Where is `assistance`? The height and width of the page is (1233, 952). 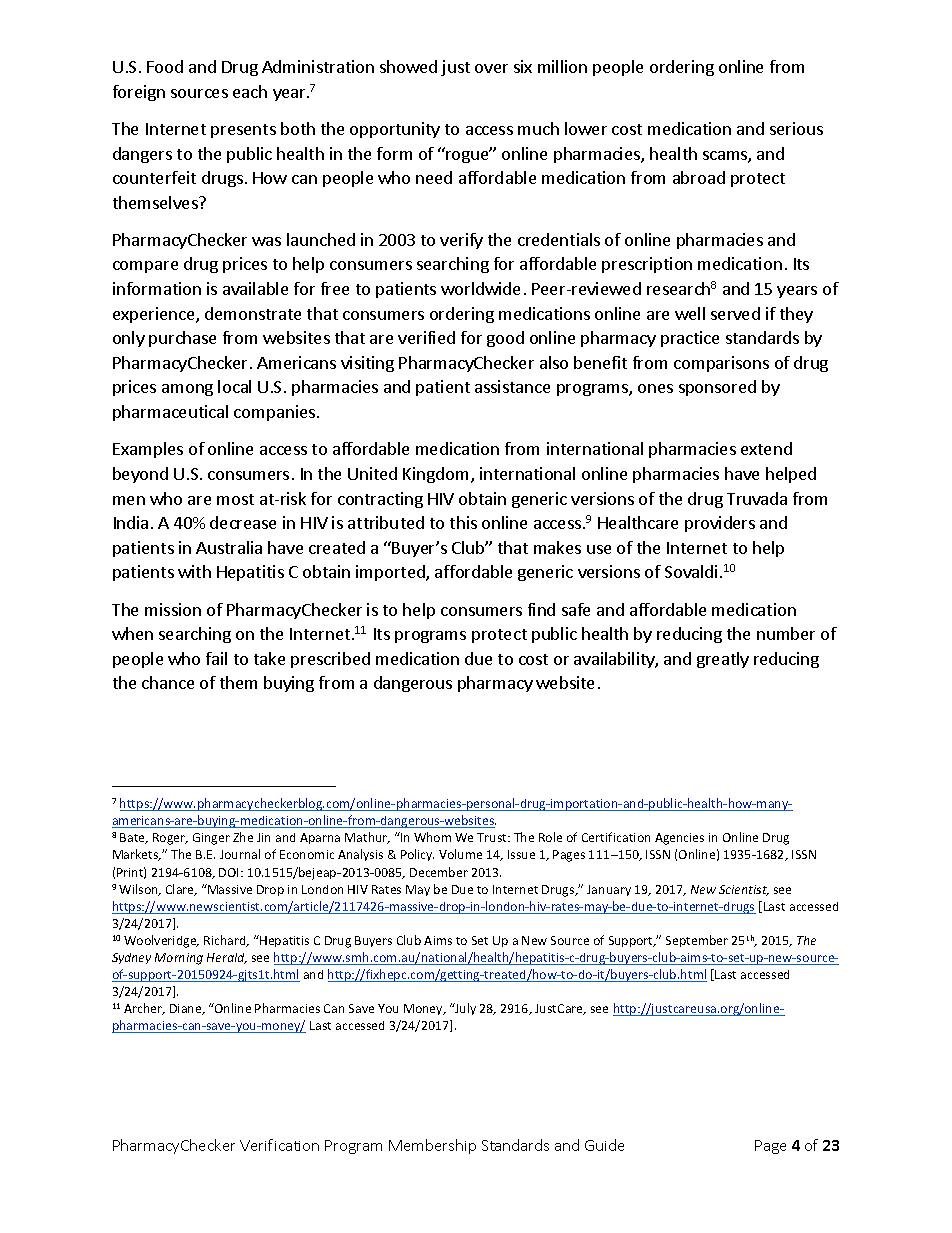 assistance is located at coordinates (512, 386).
